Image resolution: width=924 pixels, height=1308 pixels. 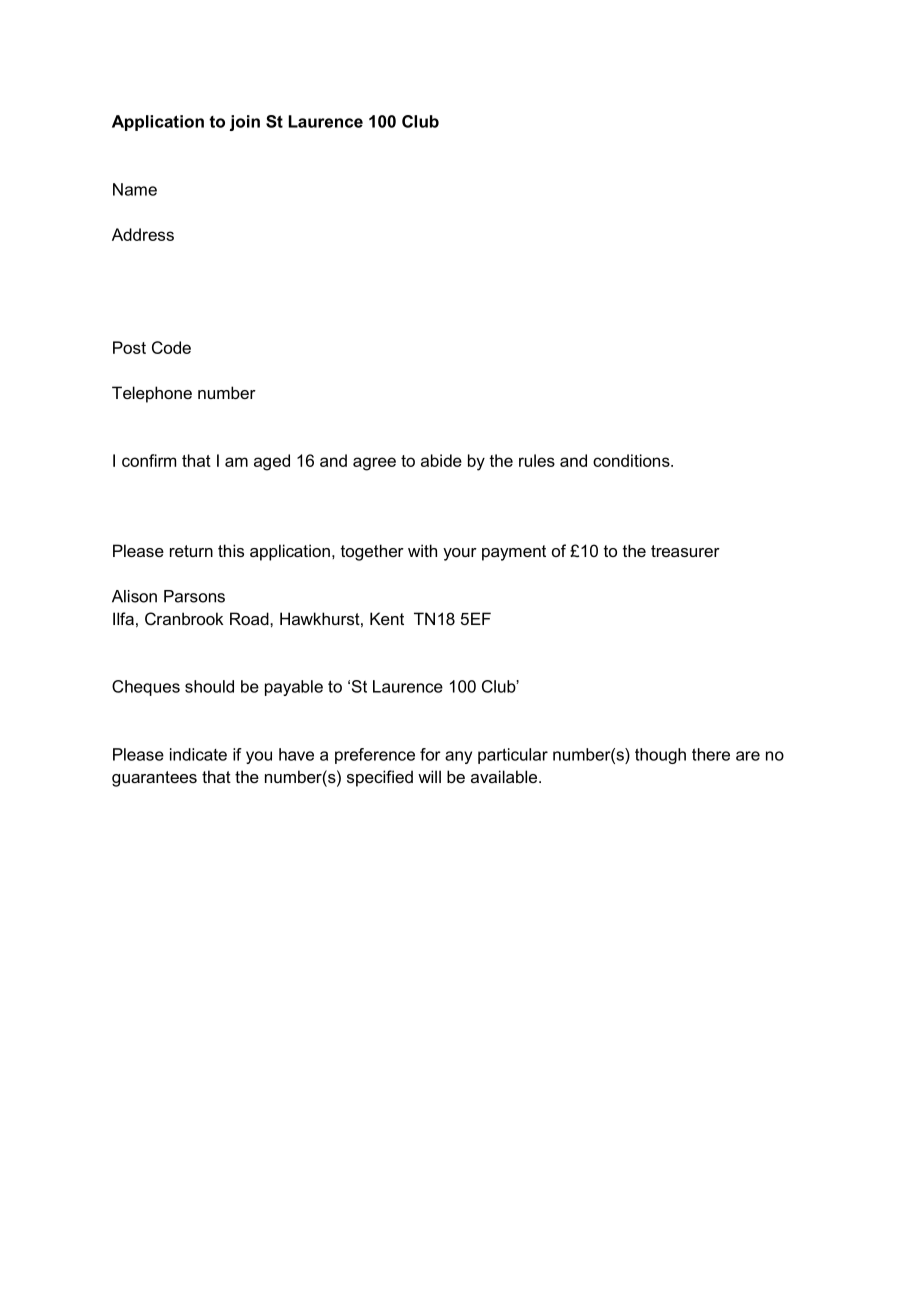 What do you see at coordinates (632, 460) in the screenshot?
I see `conditions` at bounding box center [632, 460].
